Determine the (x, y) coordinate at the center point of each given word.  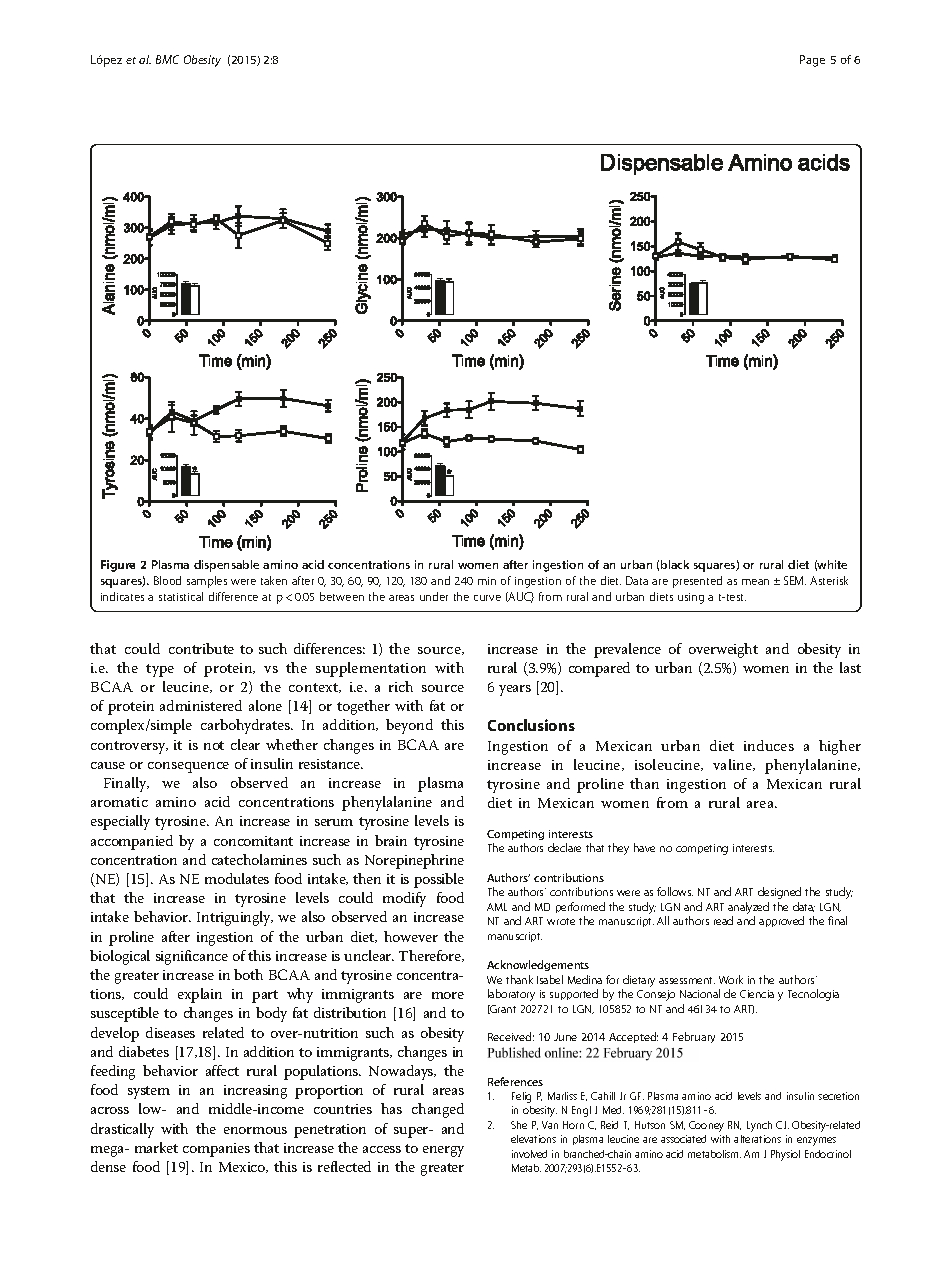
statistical (181, 596)
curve (487, 598)
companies (216, 1150)
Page (812, 61)
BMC (167, 59)
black (675, 564)
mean (755, 582)
